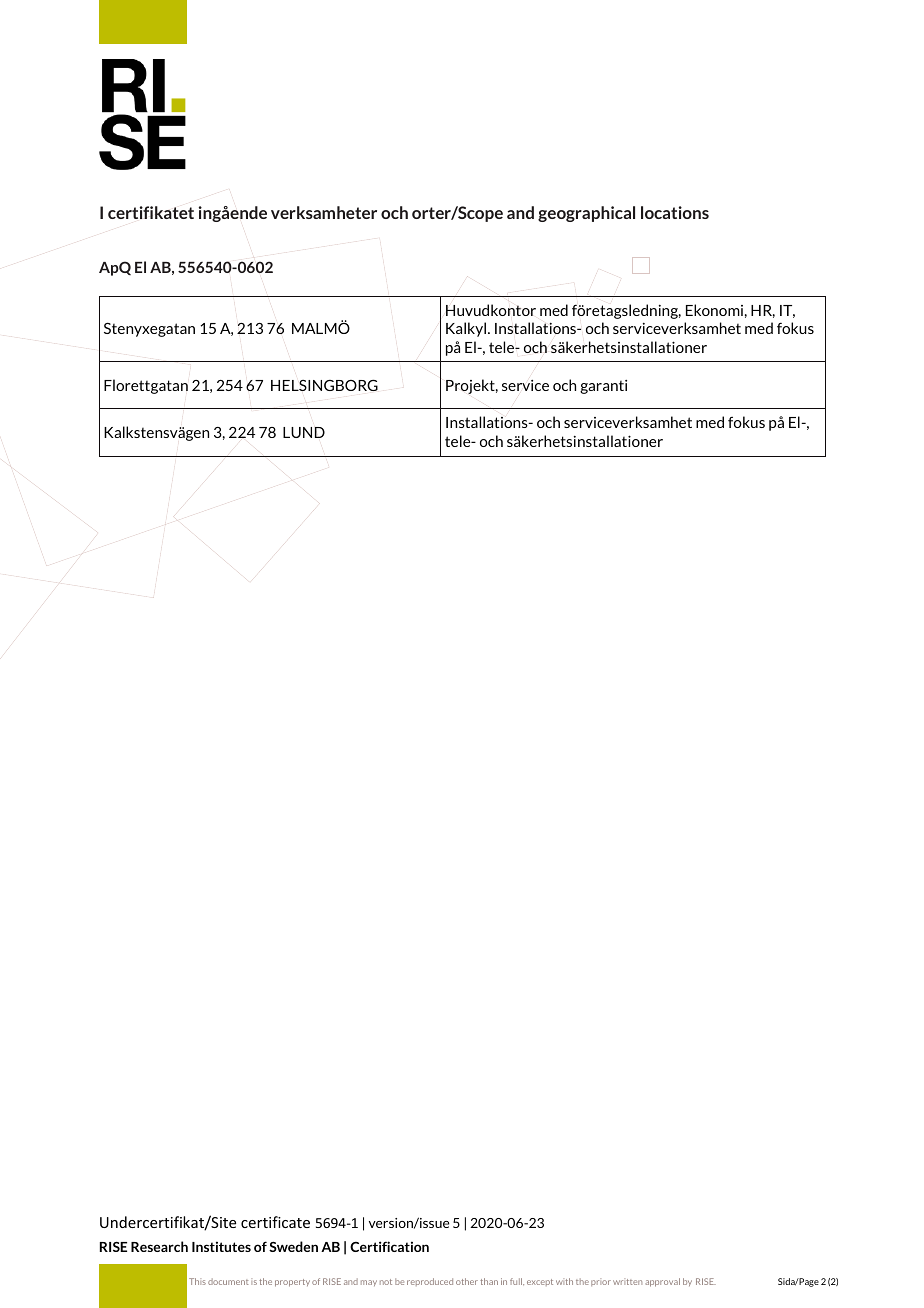 This page has width=924, height=1308. What do you see at coordinates (293, 1246) in the page?
I see `Sweden` at bounding box center [293, 1246].
